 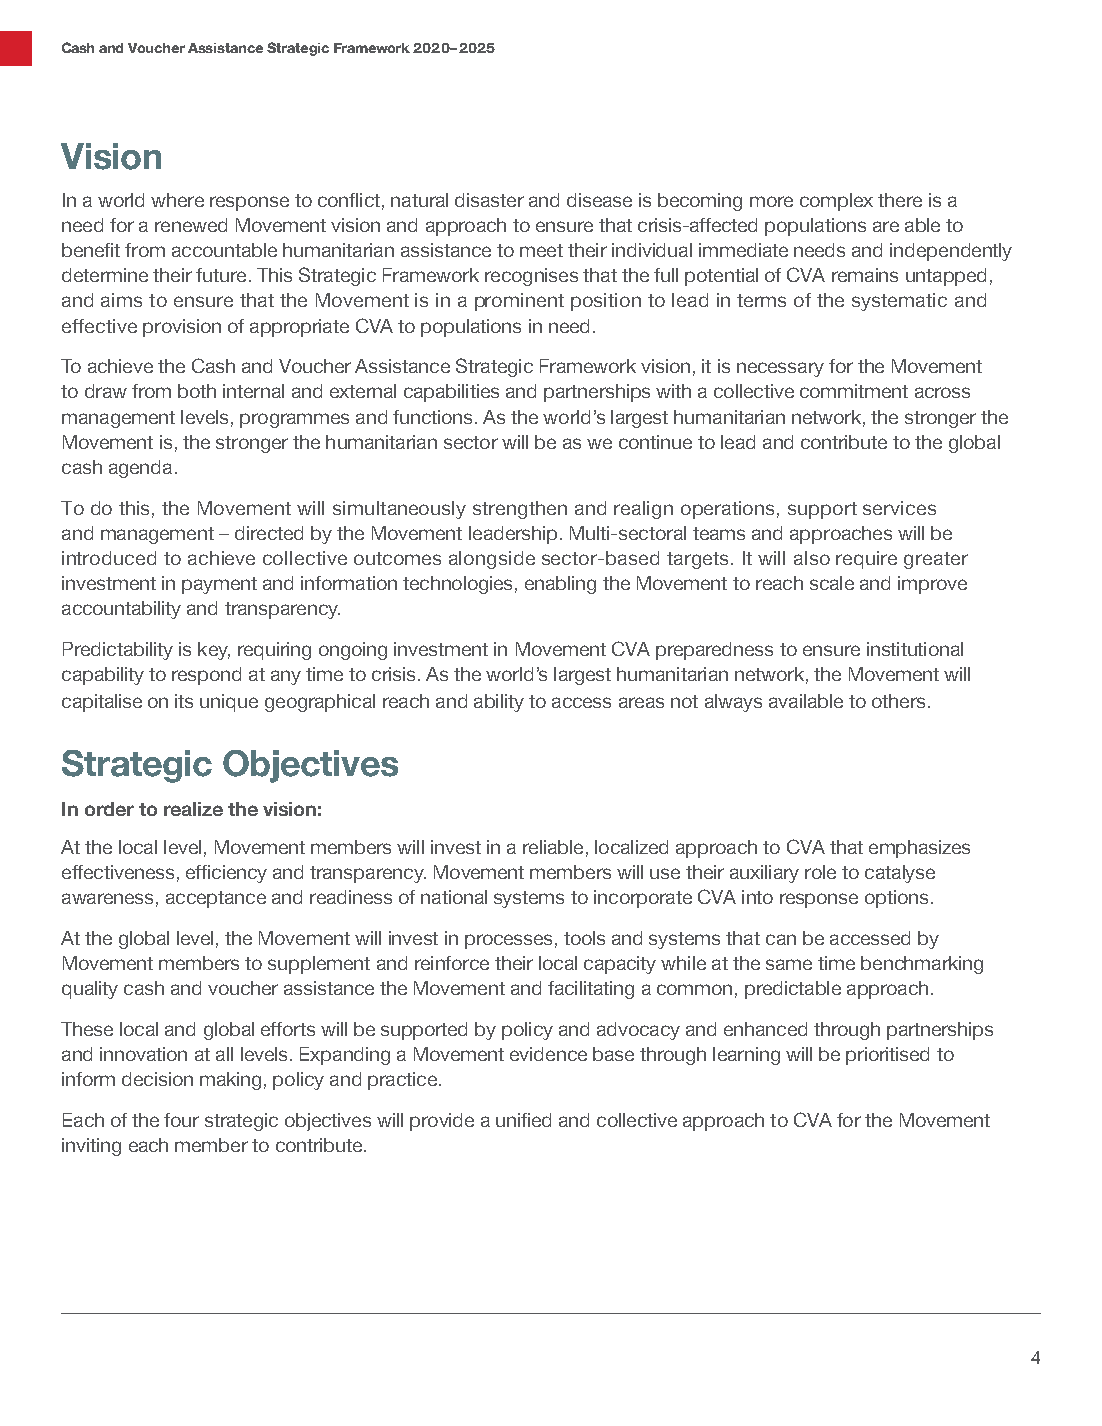 What do you see at coordinates (854, 391) in the screenshot?
I see `commitment` at bounding box center [854, 391].
